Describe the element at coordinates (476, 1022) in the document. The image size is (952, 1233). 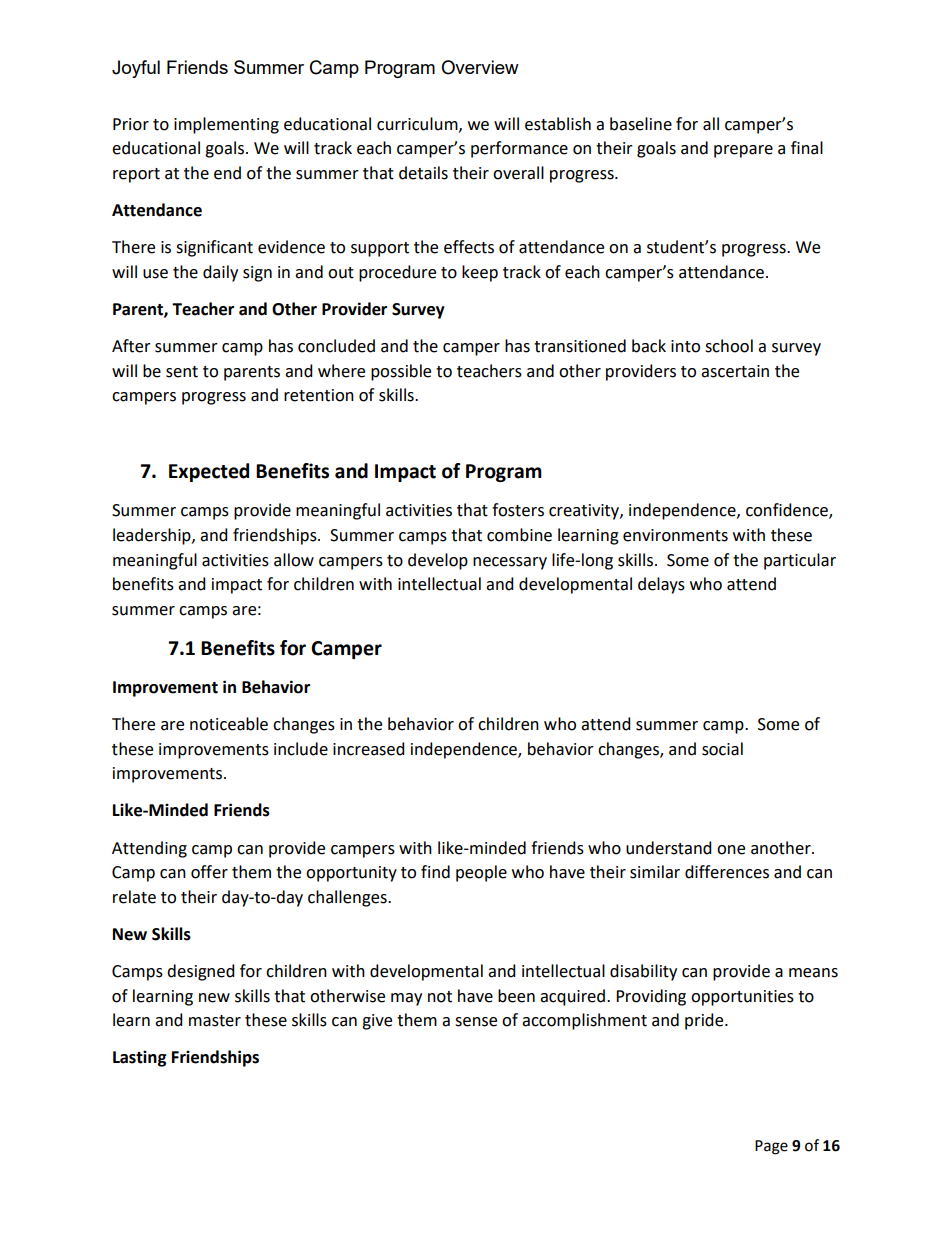
I see `sense` at that location.
